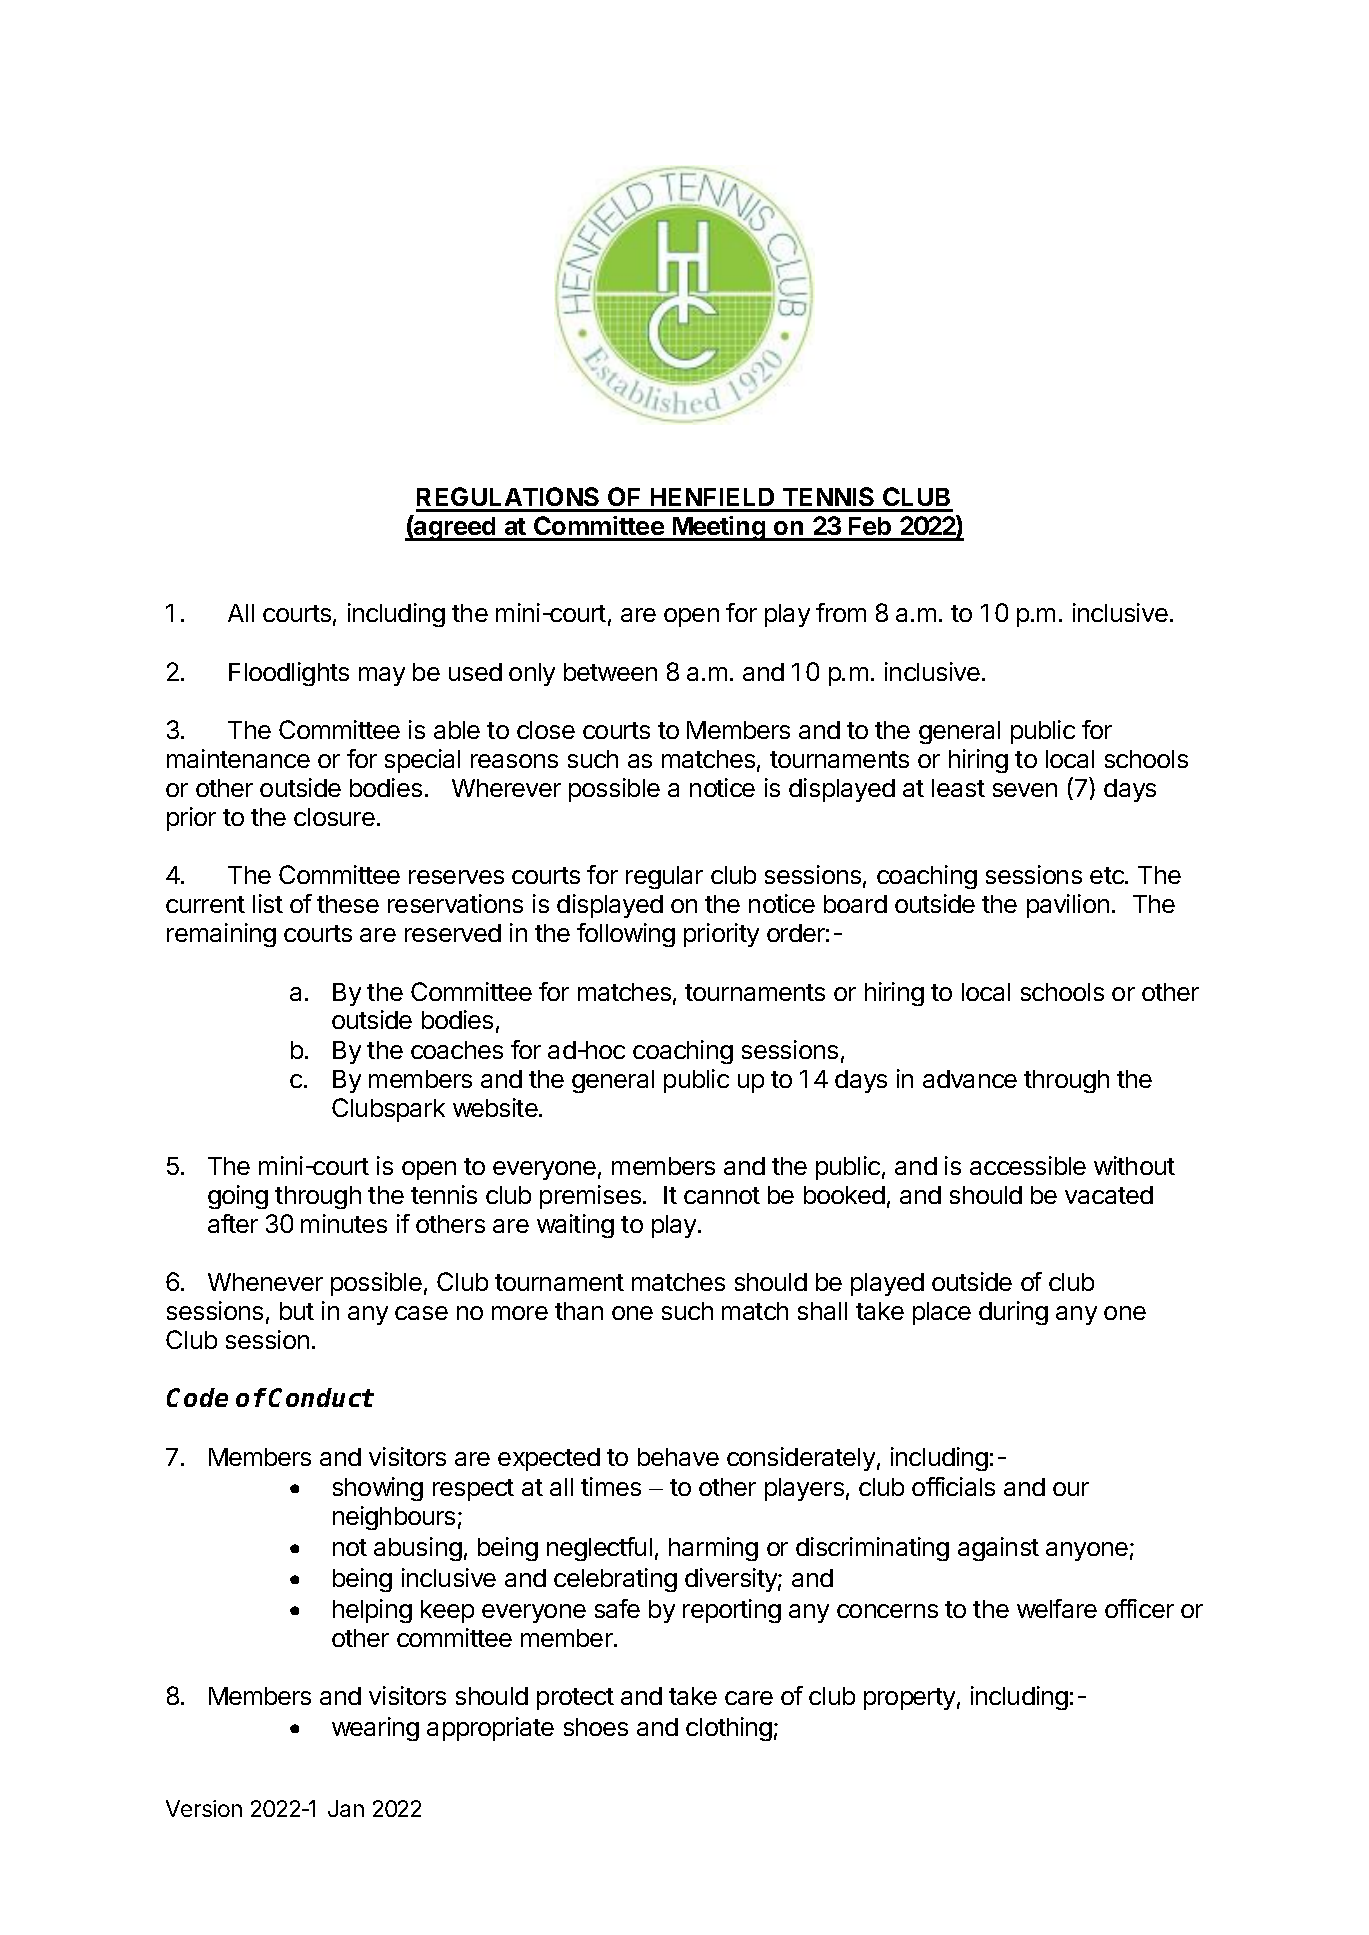  I want to click on Meeting, so click(719, 528).
